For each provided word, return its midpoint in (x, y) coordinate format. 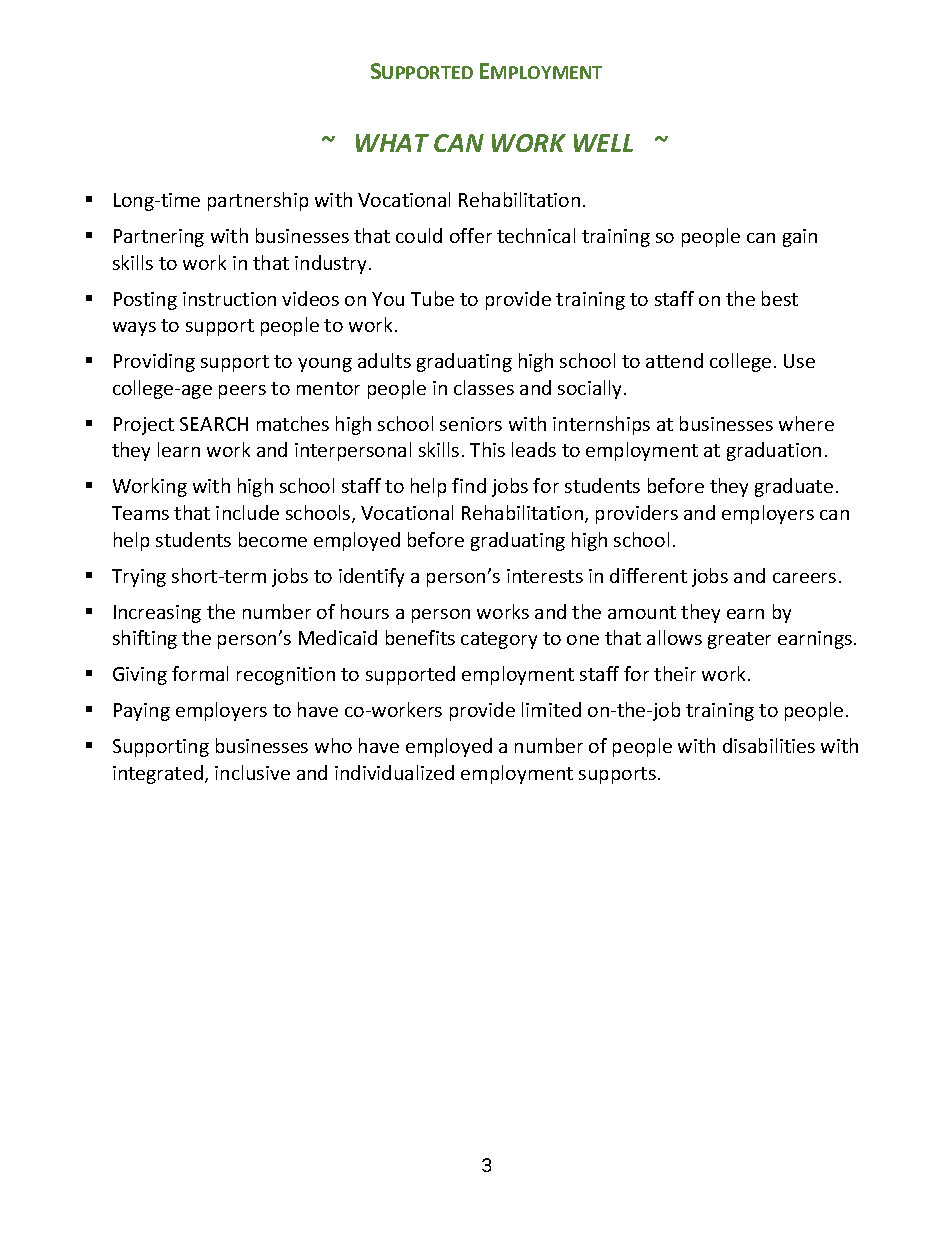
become (273, 539)
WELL (603, 143)
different (648, 575)
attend (674, 360)
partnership (258, 201)
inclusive (252, 772)
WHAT (392, 143)
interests (545, 576)
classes (484, 387)
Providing (154, 362)
